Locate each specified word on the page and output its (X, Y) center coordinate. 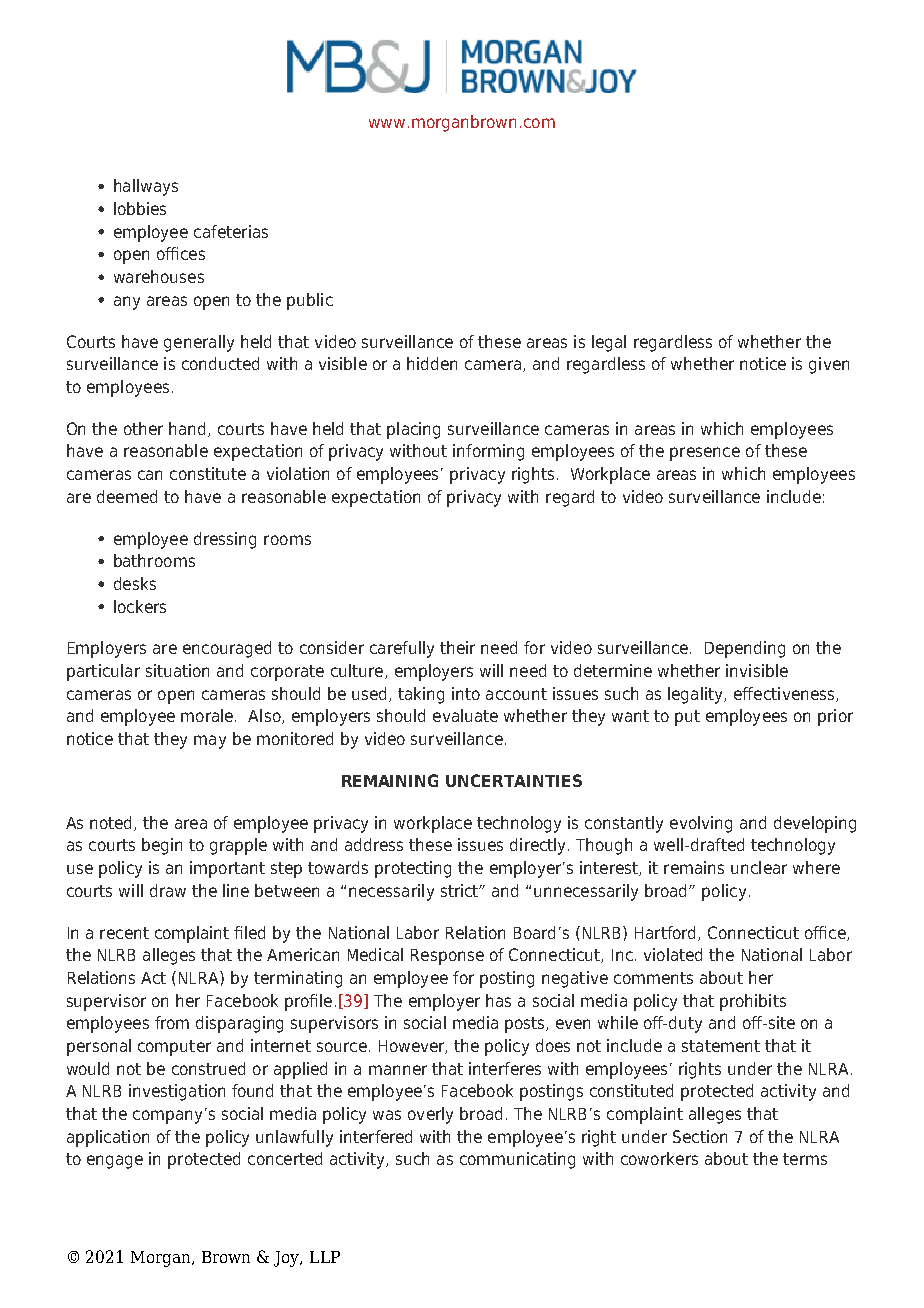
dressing (225, 540)
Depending (745, 649)
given (829, 365)
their (457, 647)
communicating (517, 1160)
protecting (413, 869)
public (310, 301)
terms (805, 1159)
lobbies (140, 208)
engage (115, 1162)
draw (168, 890)
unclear (759, 867)
